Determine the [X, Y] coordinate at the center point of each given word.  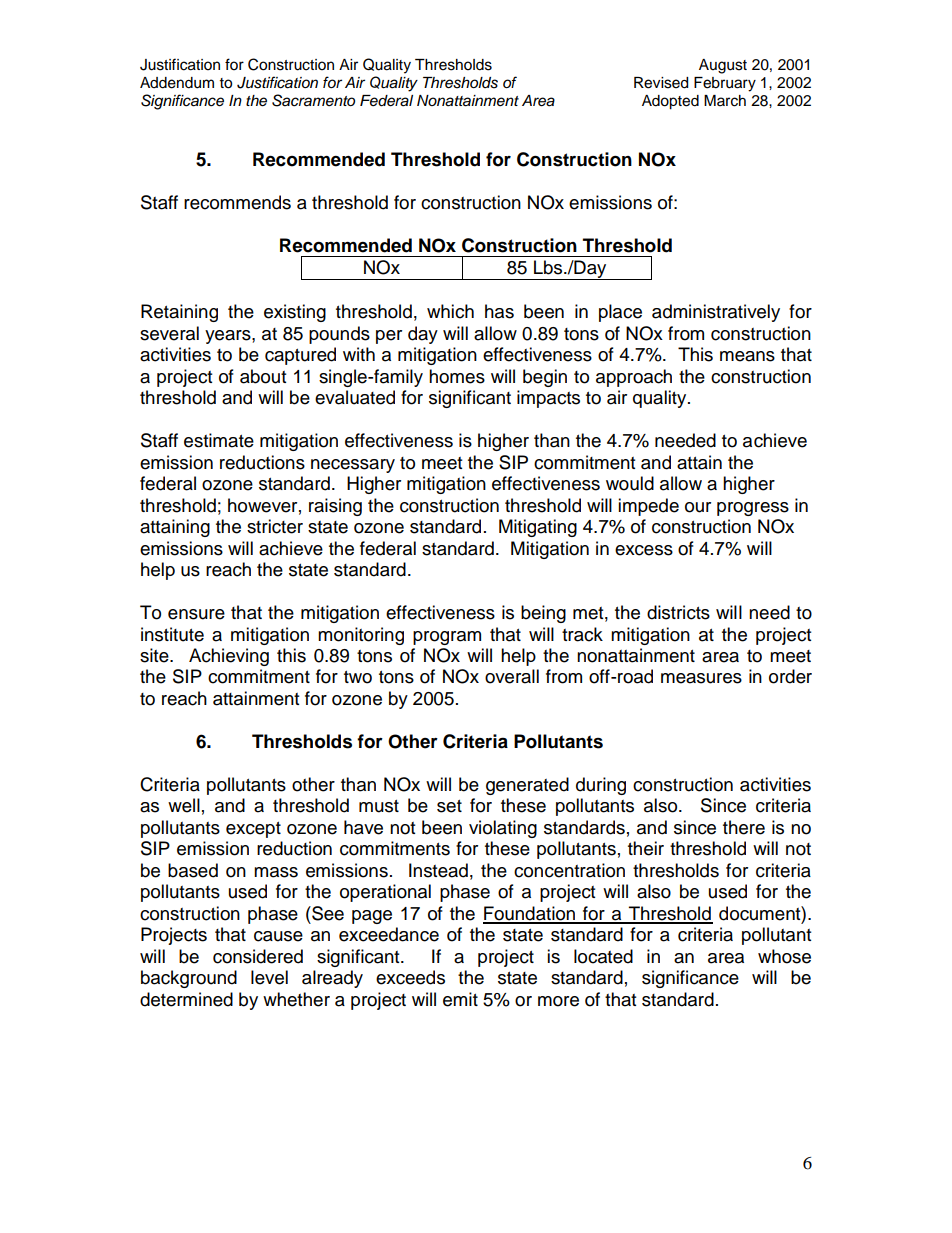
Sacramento [313, 100]
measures [701, 678]
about [263, 376]
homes [457, 376]
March [725, 101]
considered [258, 956]
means [747, 356]
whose [784, 956]
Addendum [177, 83]
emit [460, 999]
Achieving [229, 657]
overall [512, 676]
